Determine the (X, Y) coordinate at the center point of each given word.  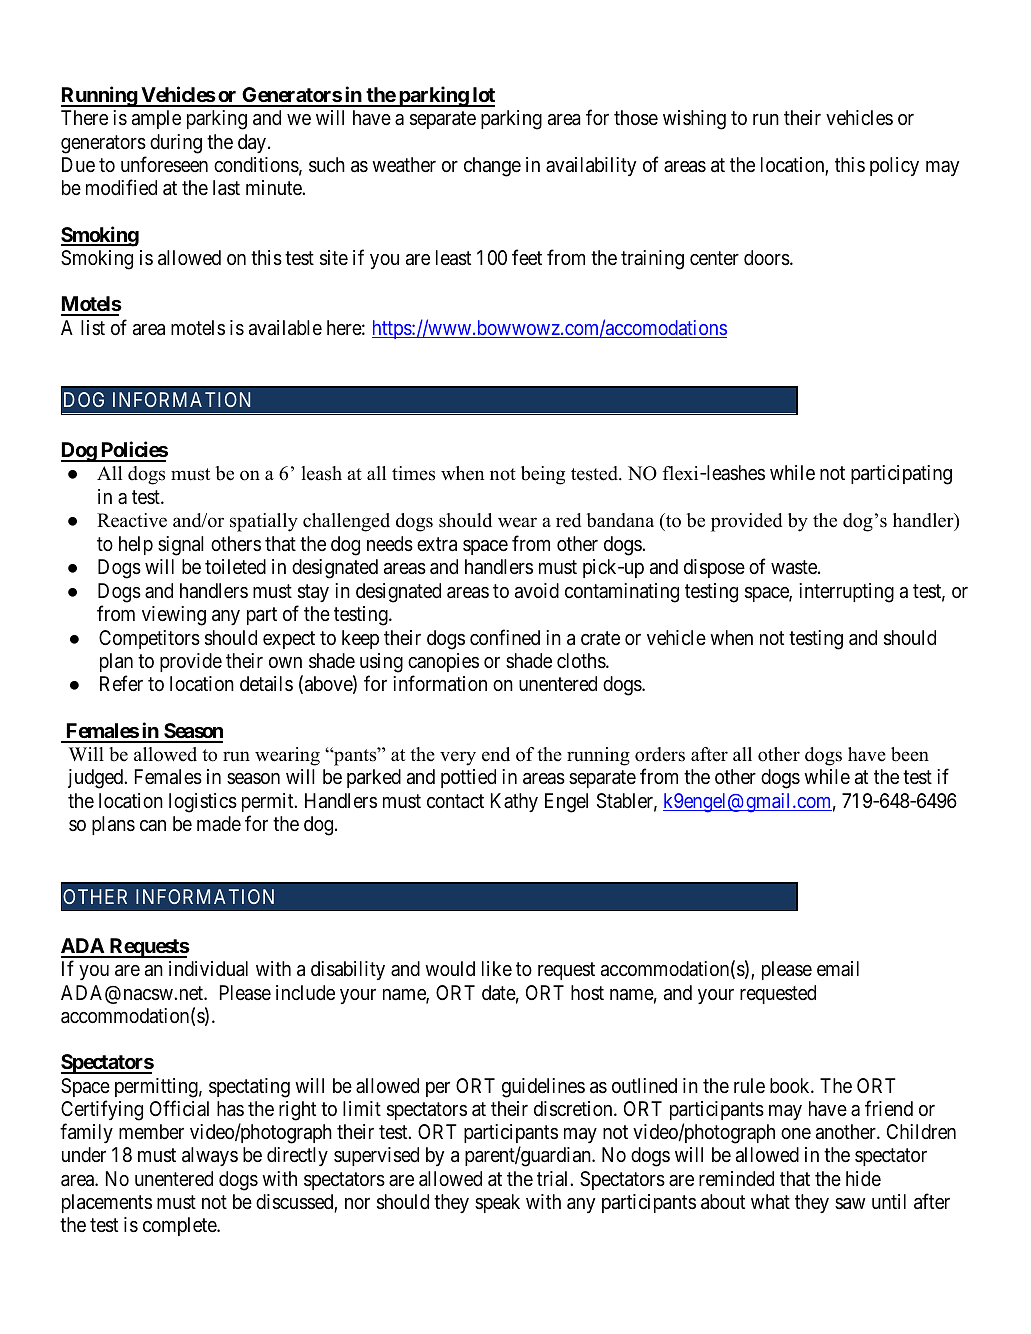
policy (894, 166)
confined (505, 637)
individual (208, 969)
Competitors (149, 639)
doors (767, 258)
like (497, 968)
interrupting (846, 593)
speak (497, 1203)
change (492, 167)
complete (180, 1226)
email (838, 968)
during (176, 144)
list (93, 327)
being (543, 475)
